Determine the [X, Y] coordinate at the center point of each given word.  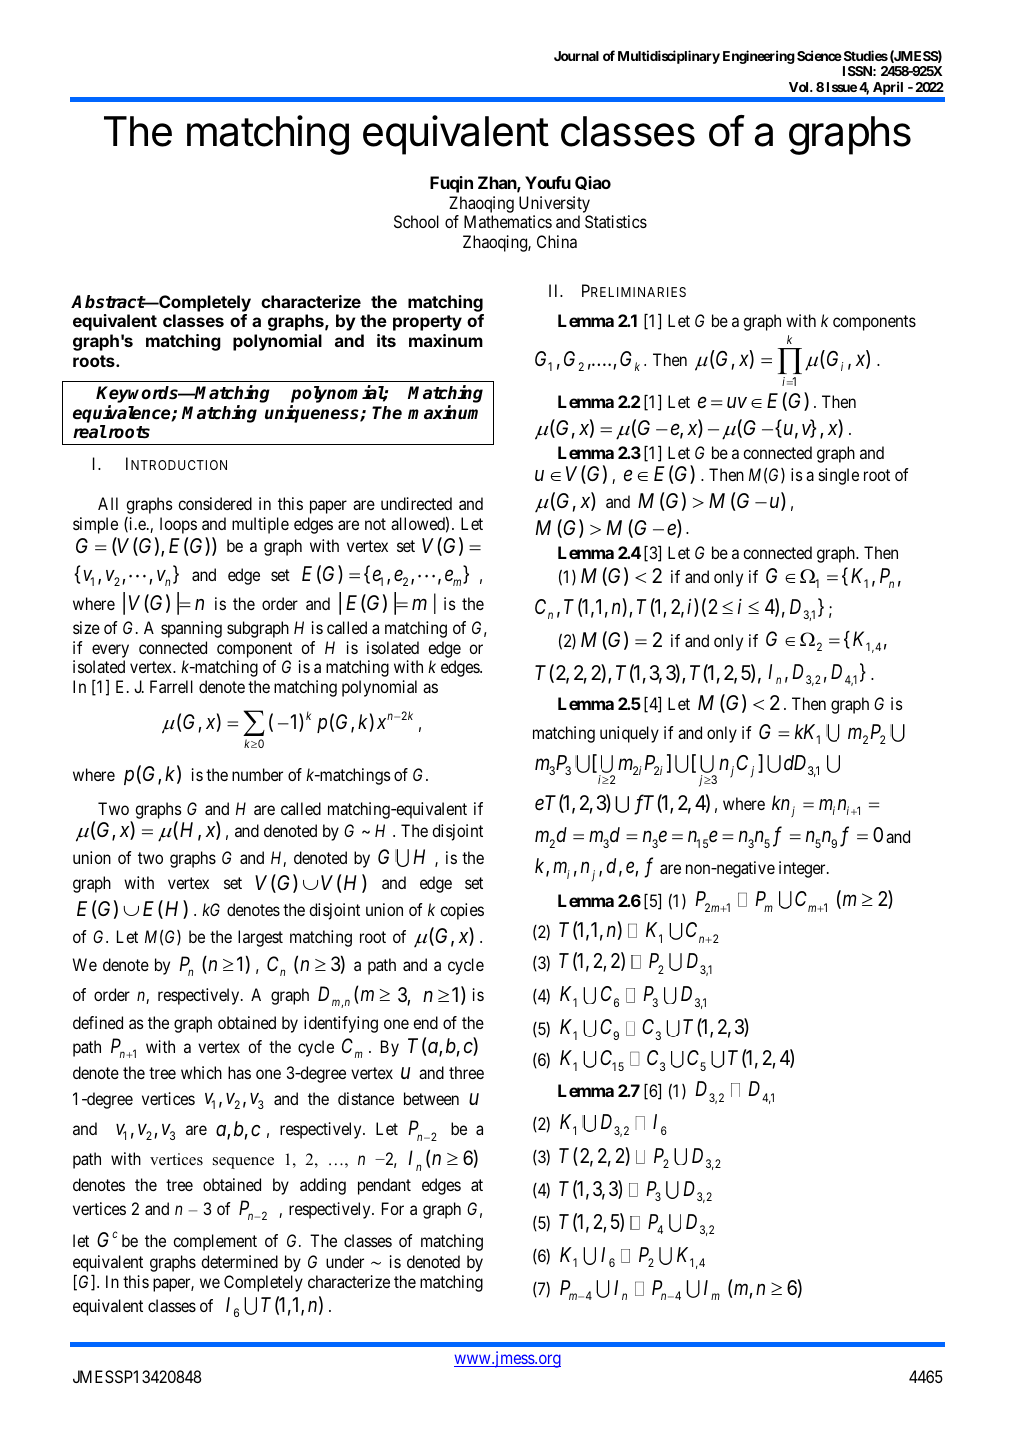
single [839, 476]
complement [215, 1242]
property [427, 323]
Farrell [171, 686]
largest [260, 938]
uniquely [629, 734]
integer [803, 869]
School [416, 221]
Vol [800, 87]
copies [462, 911]
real [90, 432]
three [466, 1072]
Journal [576, 56]
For [393, 1208]
